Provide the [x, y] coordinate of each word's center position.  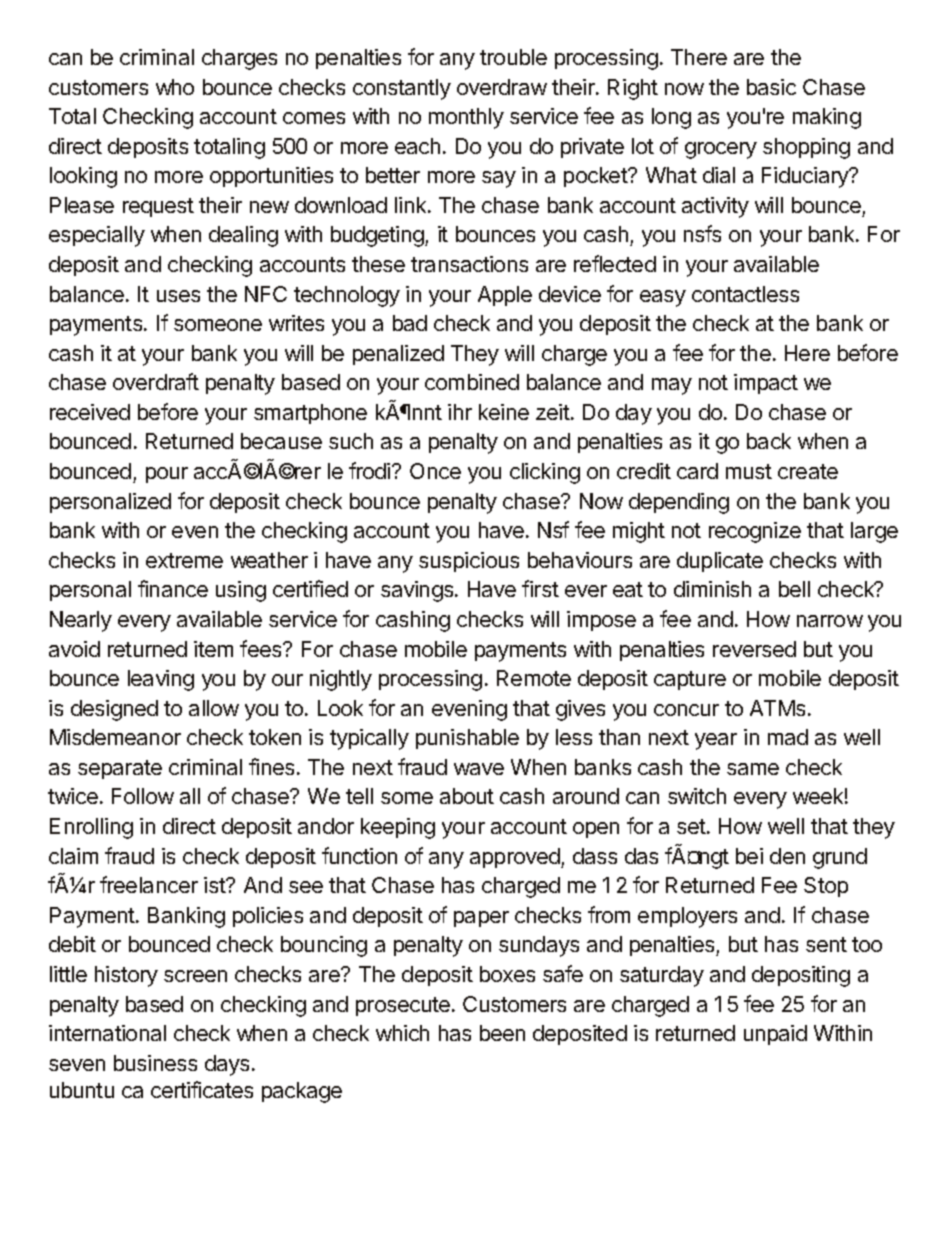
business [155, 1063]
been [502, 1033]
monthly [466, 118]
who [175, 87]
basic [771, 87]
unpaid [775, 1035]
